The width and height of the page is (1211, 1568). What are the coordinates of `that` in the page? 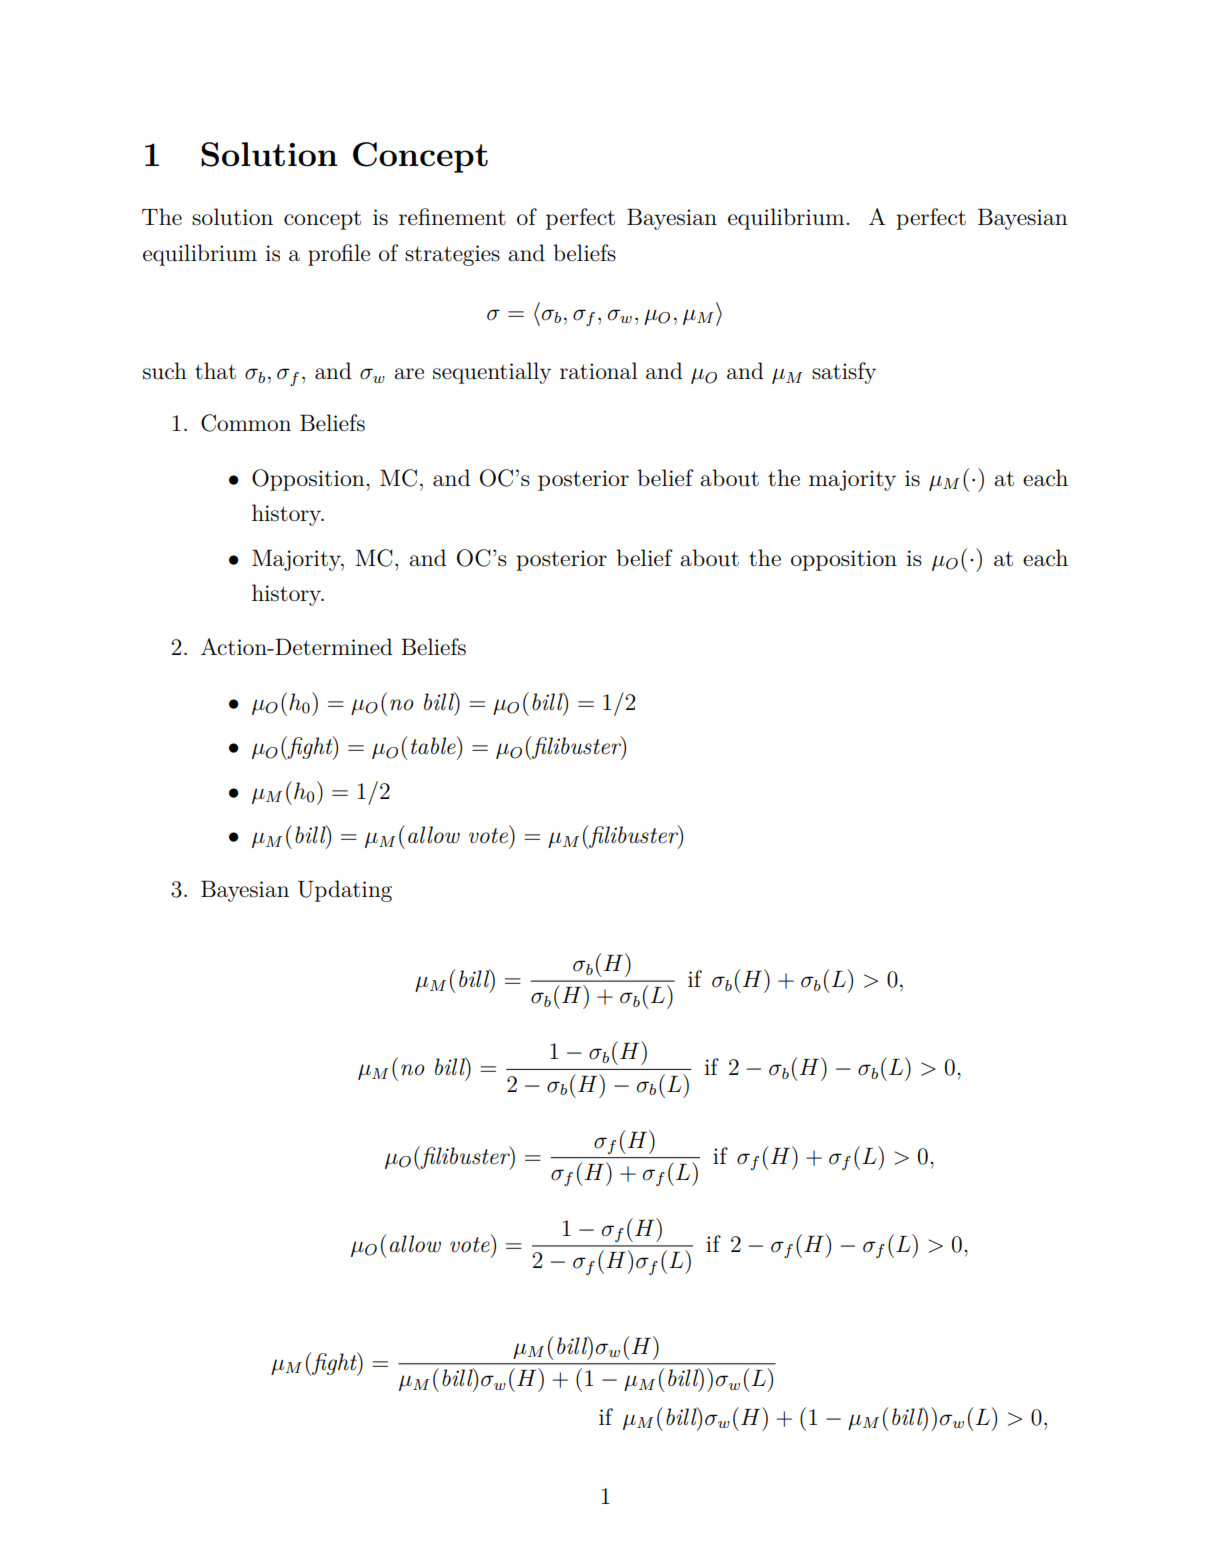 It's located at (215, 371).
